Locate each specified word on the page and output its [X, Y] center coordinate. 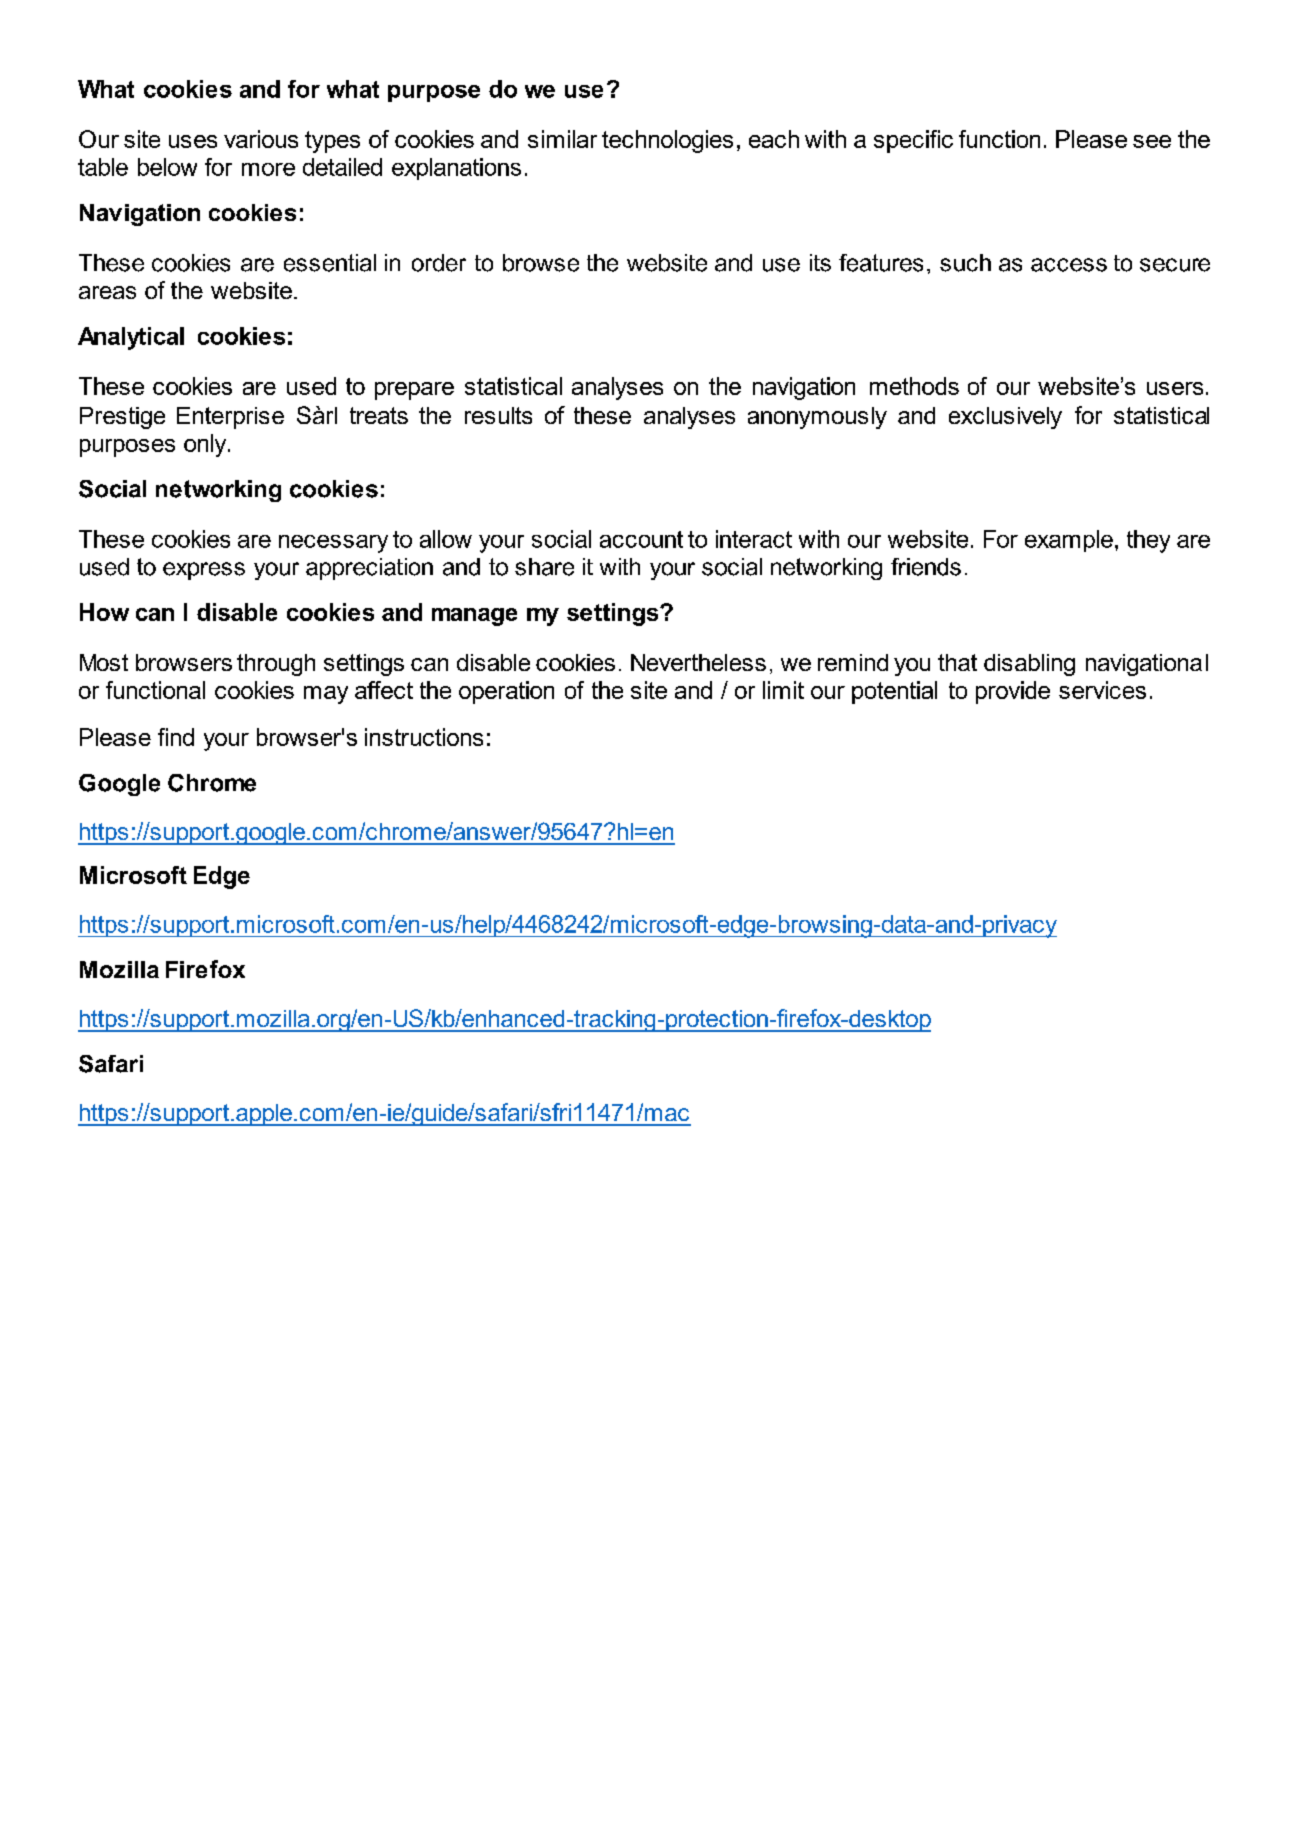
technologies [667, 141]
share [544, 567]
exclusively [1005, 418]
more [268, 169]
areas [107, 292]
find [176, 737]
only [206, 445]
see [1152, 141]
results [498, 415]
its [820, 263]
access [1069, 265]
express [204, 571]
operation [506, 692]
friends [926, 567]
